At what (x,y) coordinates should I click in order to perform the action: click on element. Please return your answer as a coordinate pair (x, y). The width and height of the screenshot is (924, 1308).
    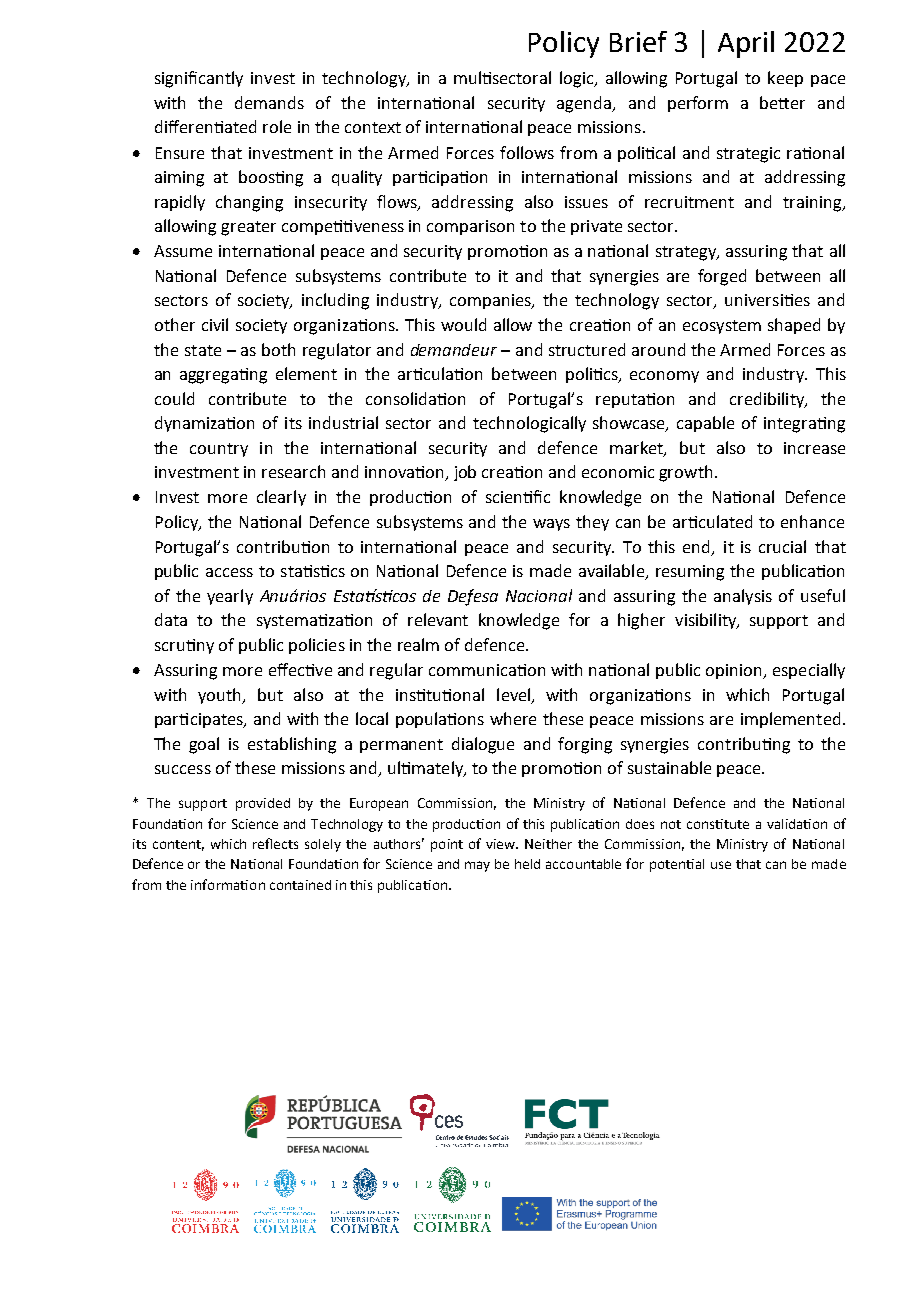
    Looking at the image, I should click on (306, 373).
